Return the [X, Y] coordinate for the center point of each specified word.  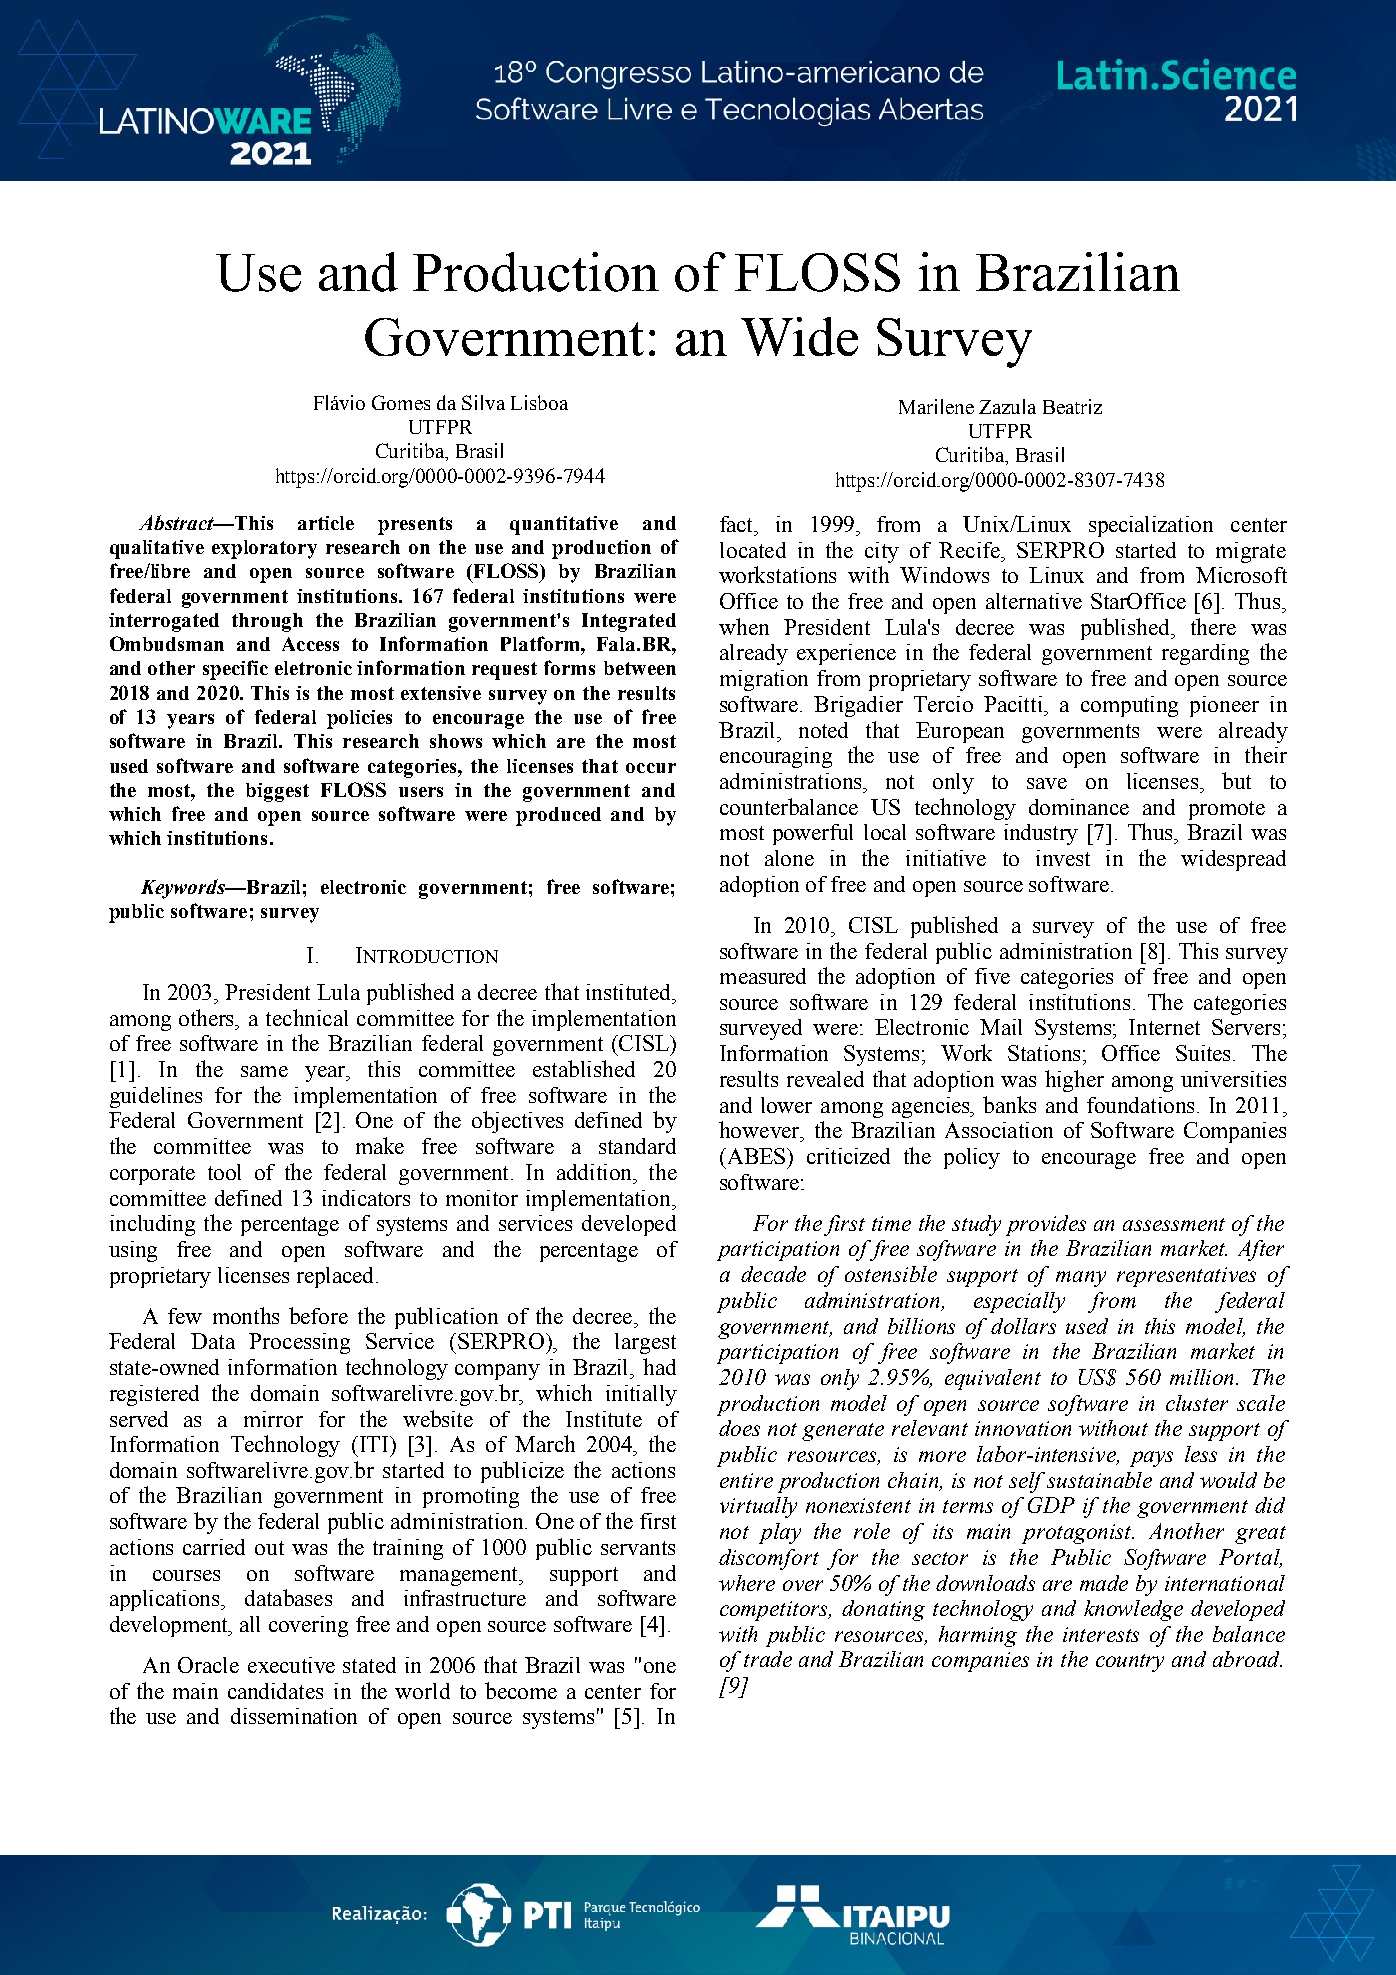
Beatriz [1072, 406]
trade [768, 1659]
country [1130, 1663]
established [584, 1068]
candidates [275, 1691]
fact [738, 524]
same [264, 1071]
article [326, 523]
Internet [1164, 1027]
